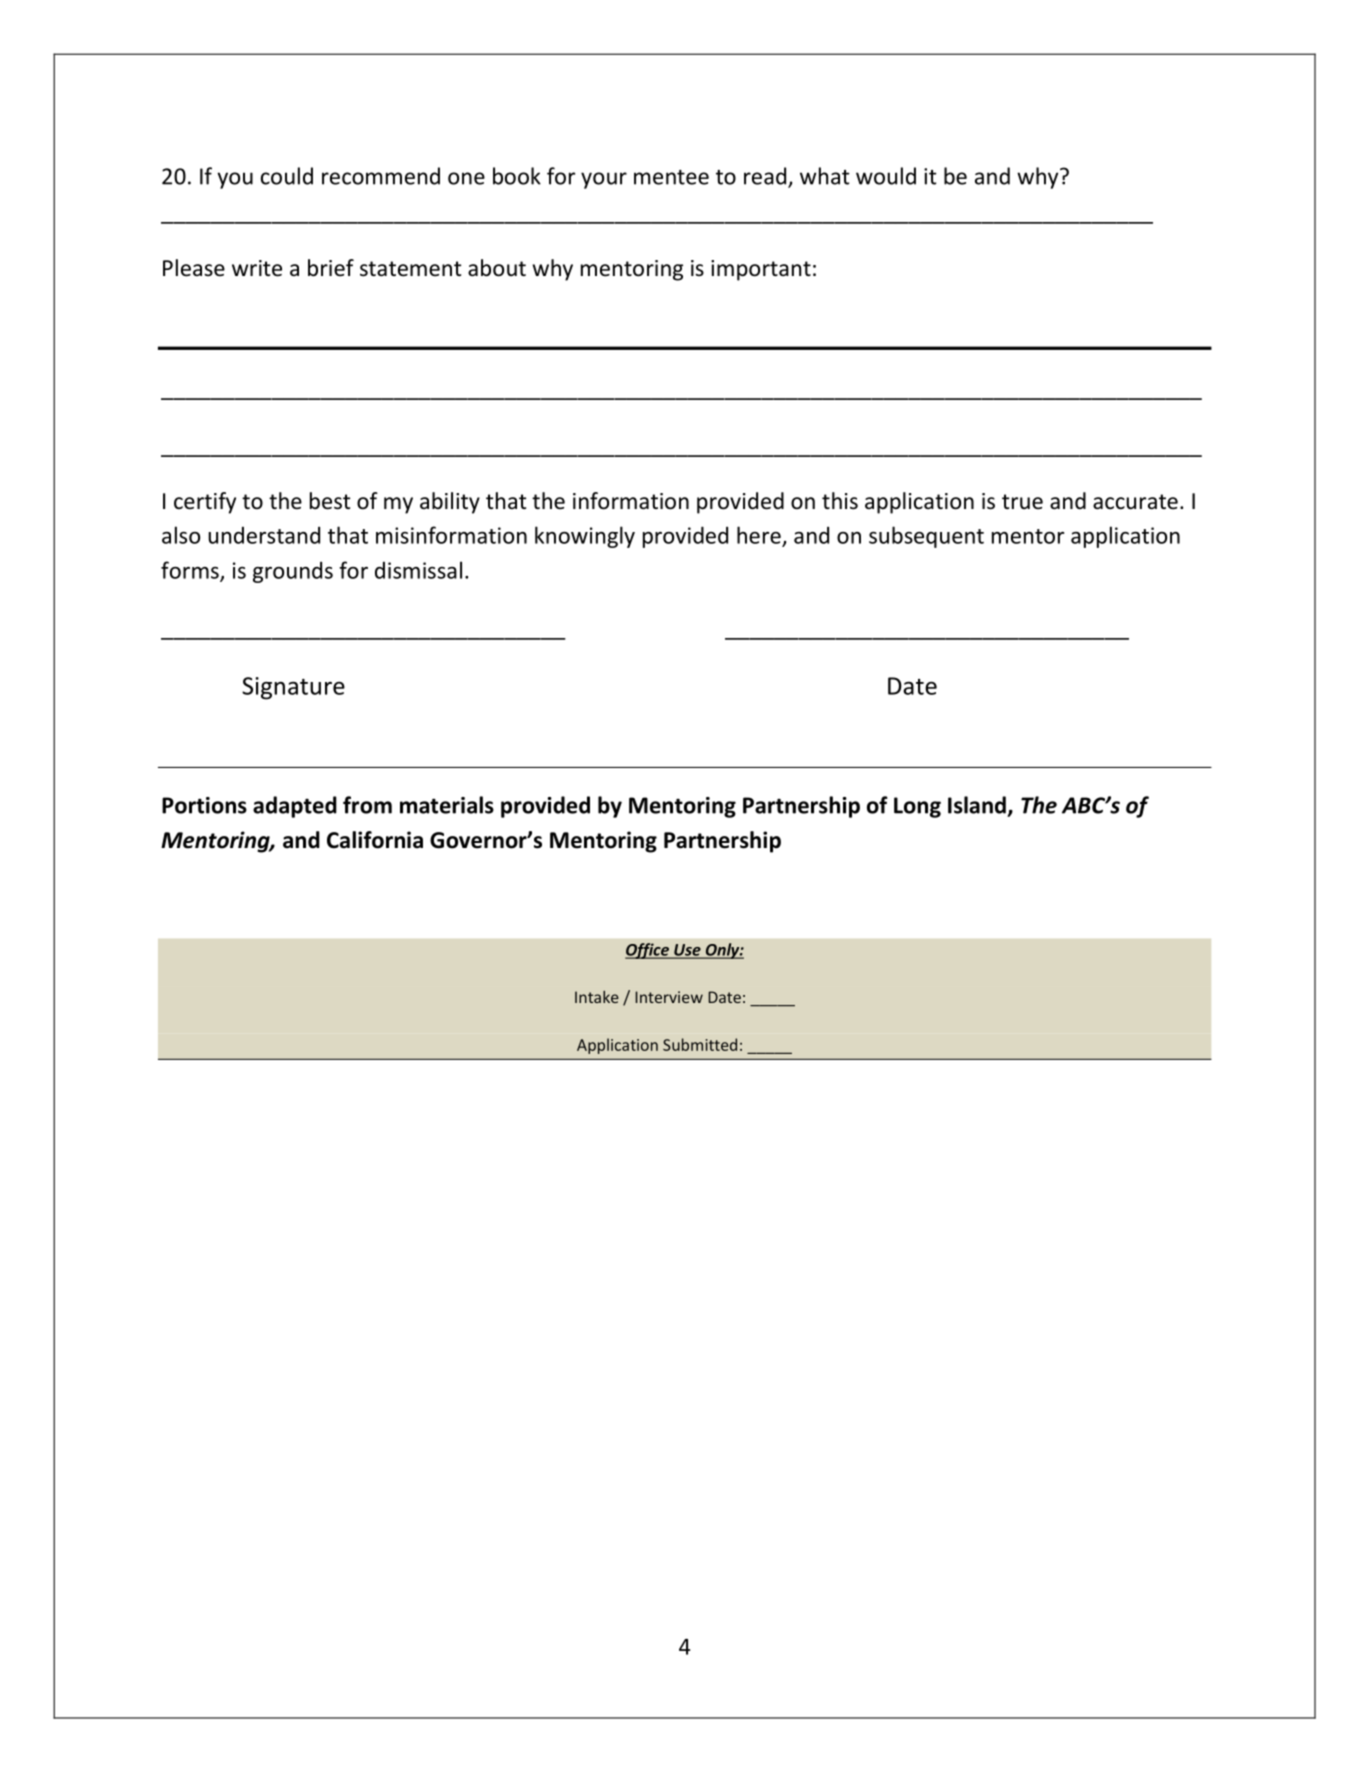 This document has width=1369, height=1772. I want to click on adapted, so click(295, 807).
